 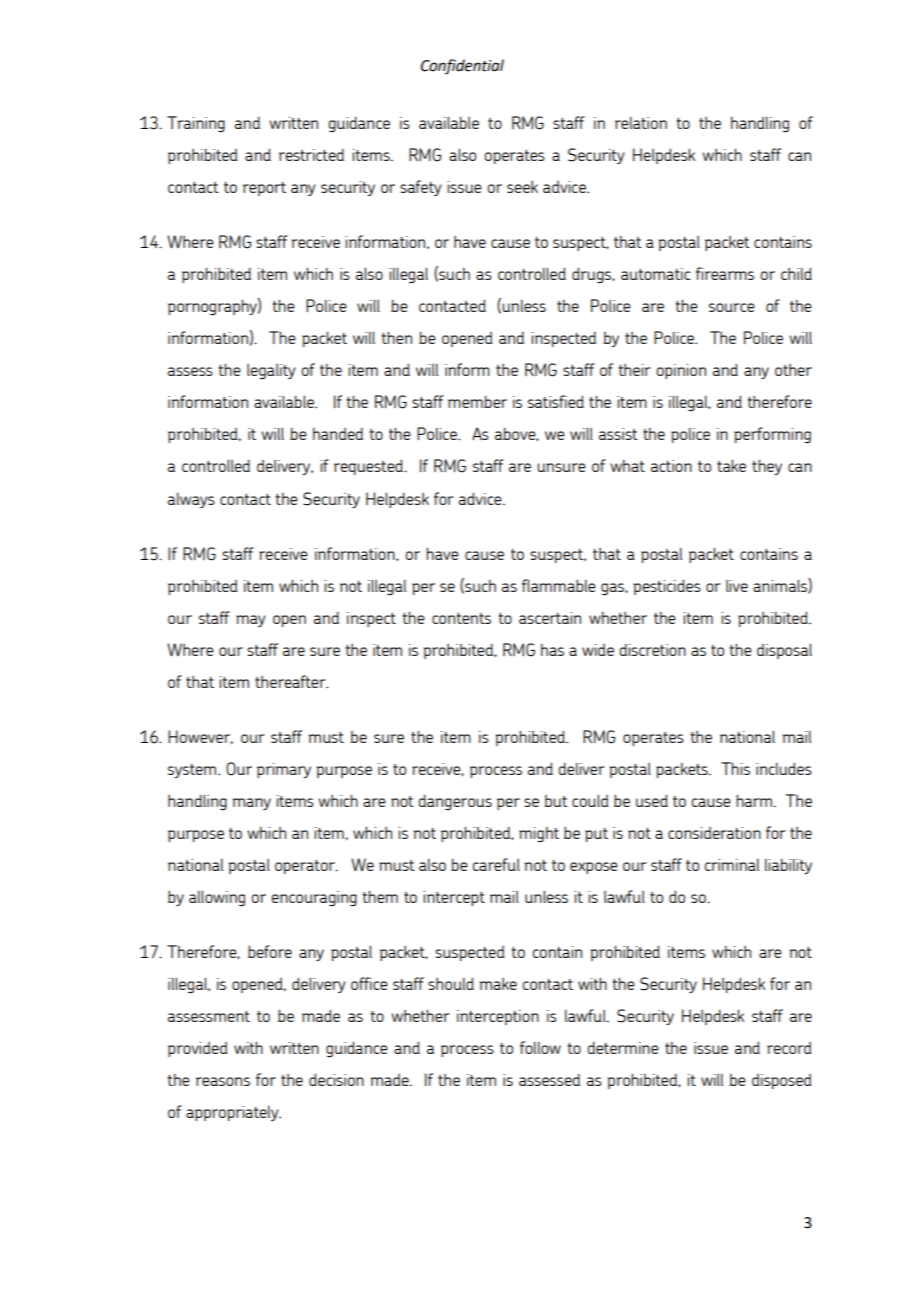 I want to click on Training, so click(x=196, y=124).
